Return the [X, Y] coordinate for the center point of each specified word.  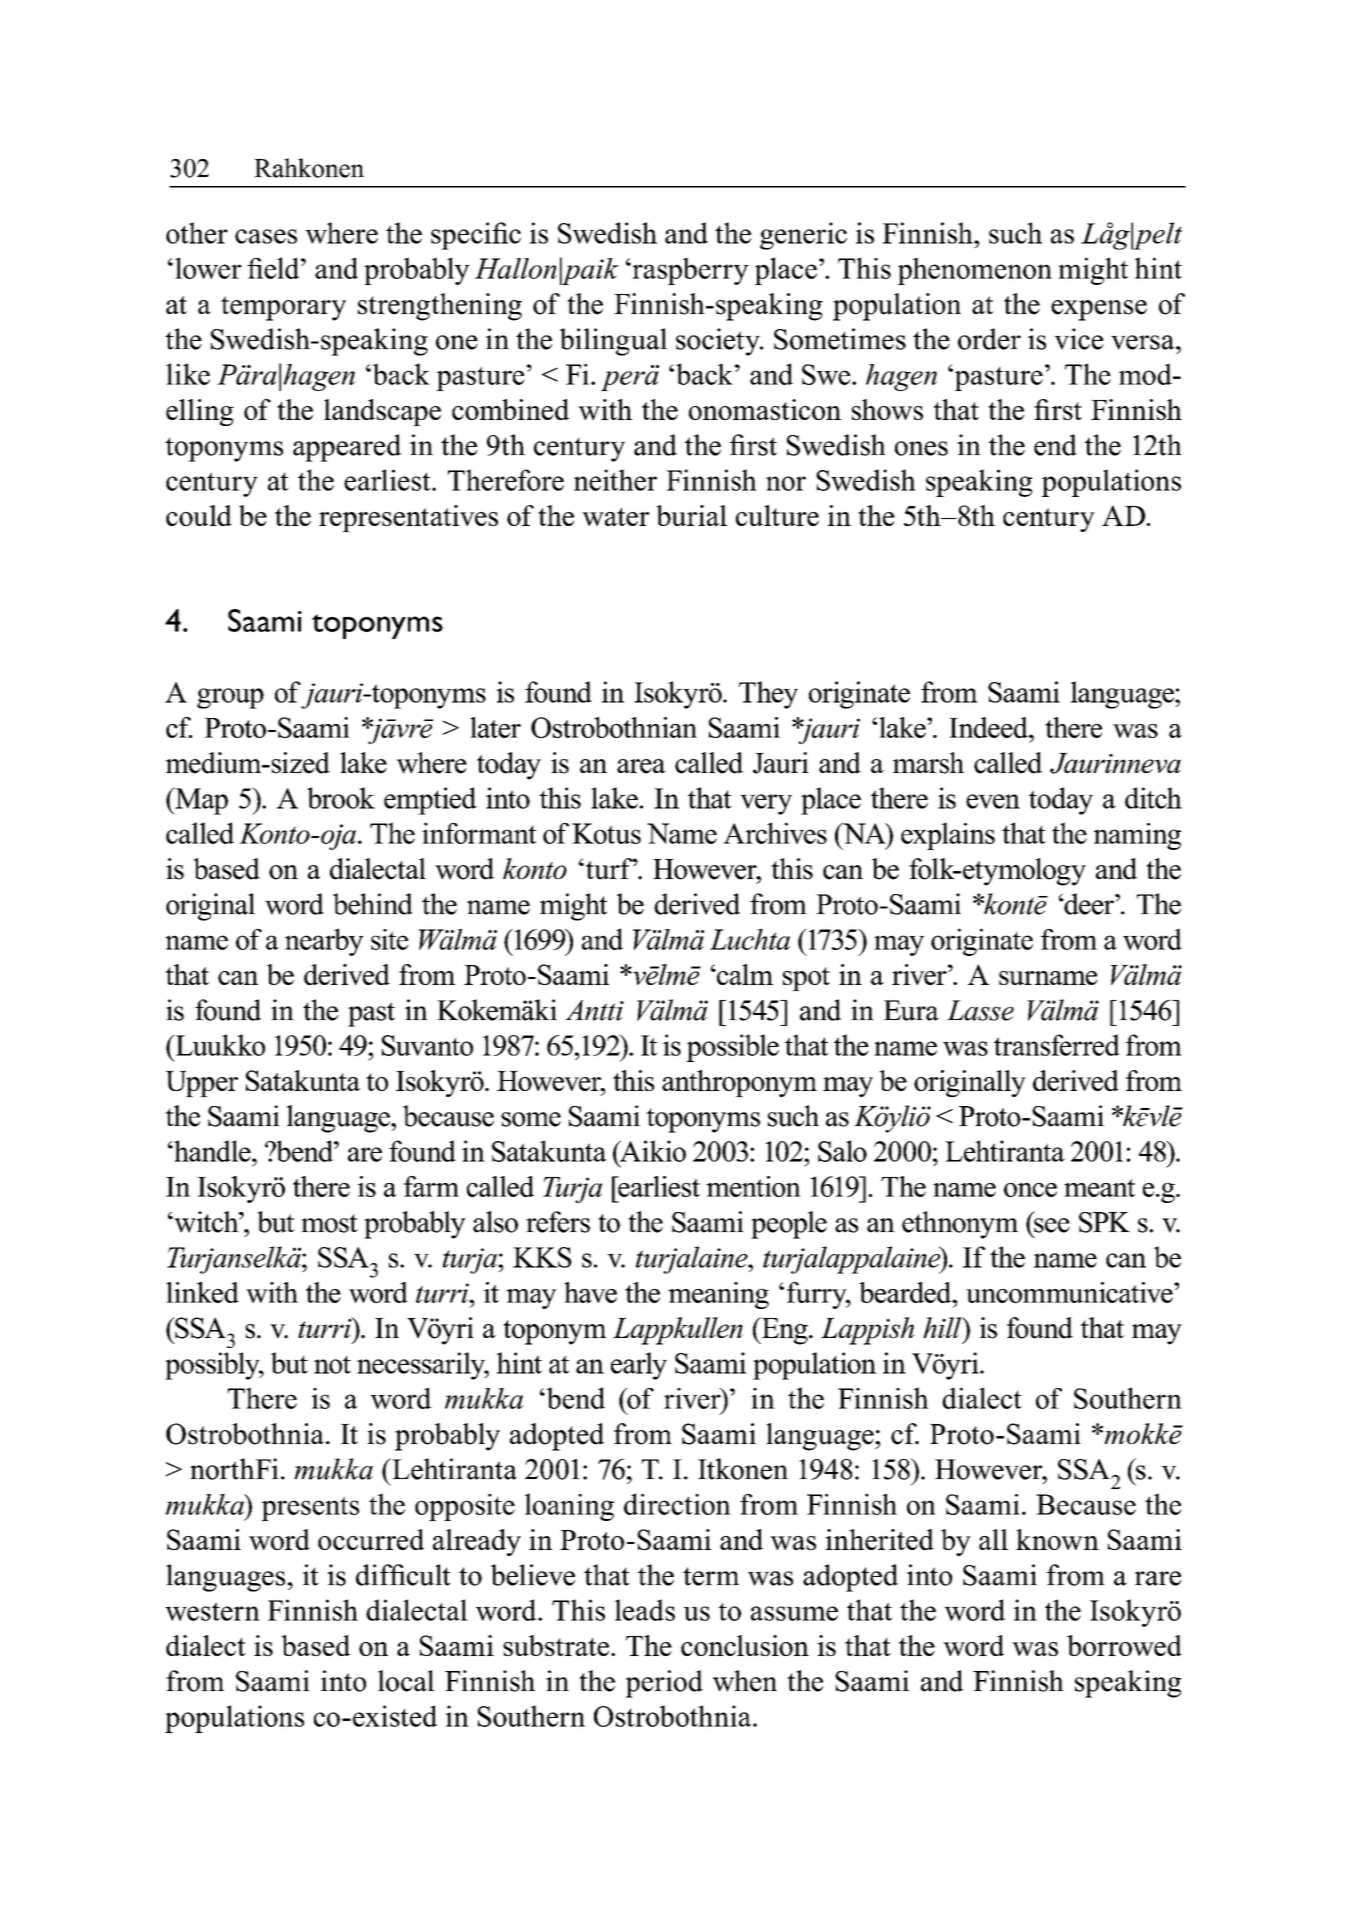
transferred [1057, 1045]
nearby [324, 942]
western [212, 1611]
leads [645, 1610]
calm [744, 974]
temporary [283, 308]
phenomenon [975, 271]
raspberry [689, 271]
